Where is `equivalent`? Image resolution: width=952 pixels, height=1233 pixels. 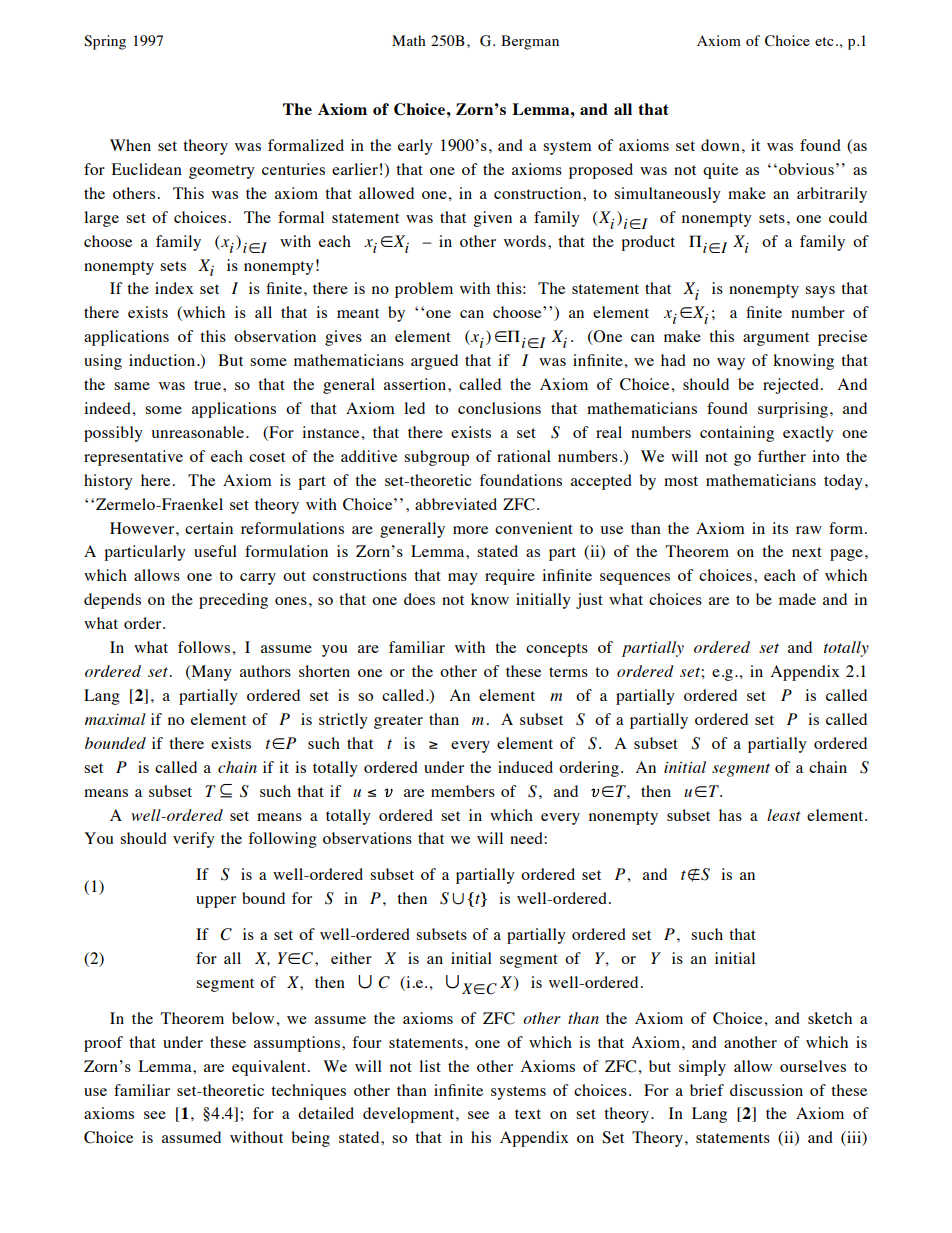
equivalent is located at coordinates (269, 1068).
